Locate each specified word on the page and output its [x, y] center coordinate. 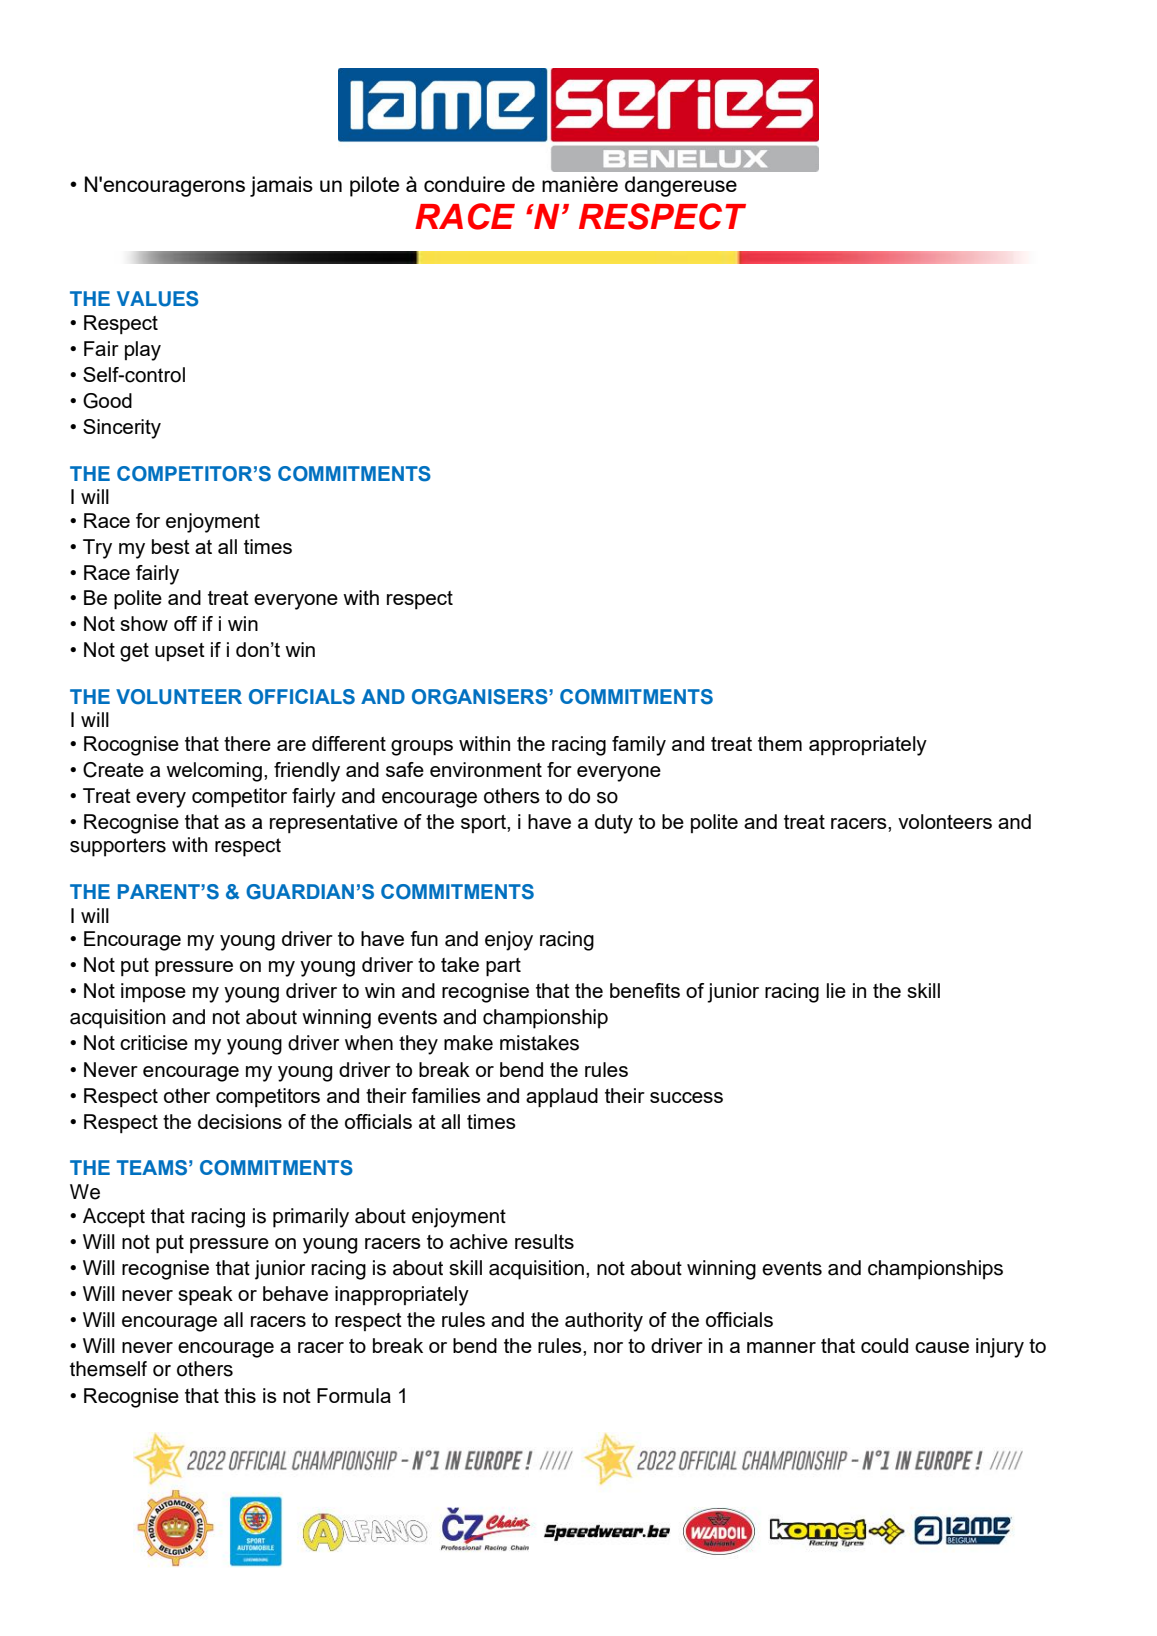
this [240, 1395]
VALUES [157, 299]
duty [614, 824]
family [639, 746]
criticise [154, 1042]
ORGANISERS [481, 697]
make [468, 1043]
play [143, 351]
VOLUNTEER [179, 697]
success [686, 1097]
